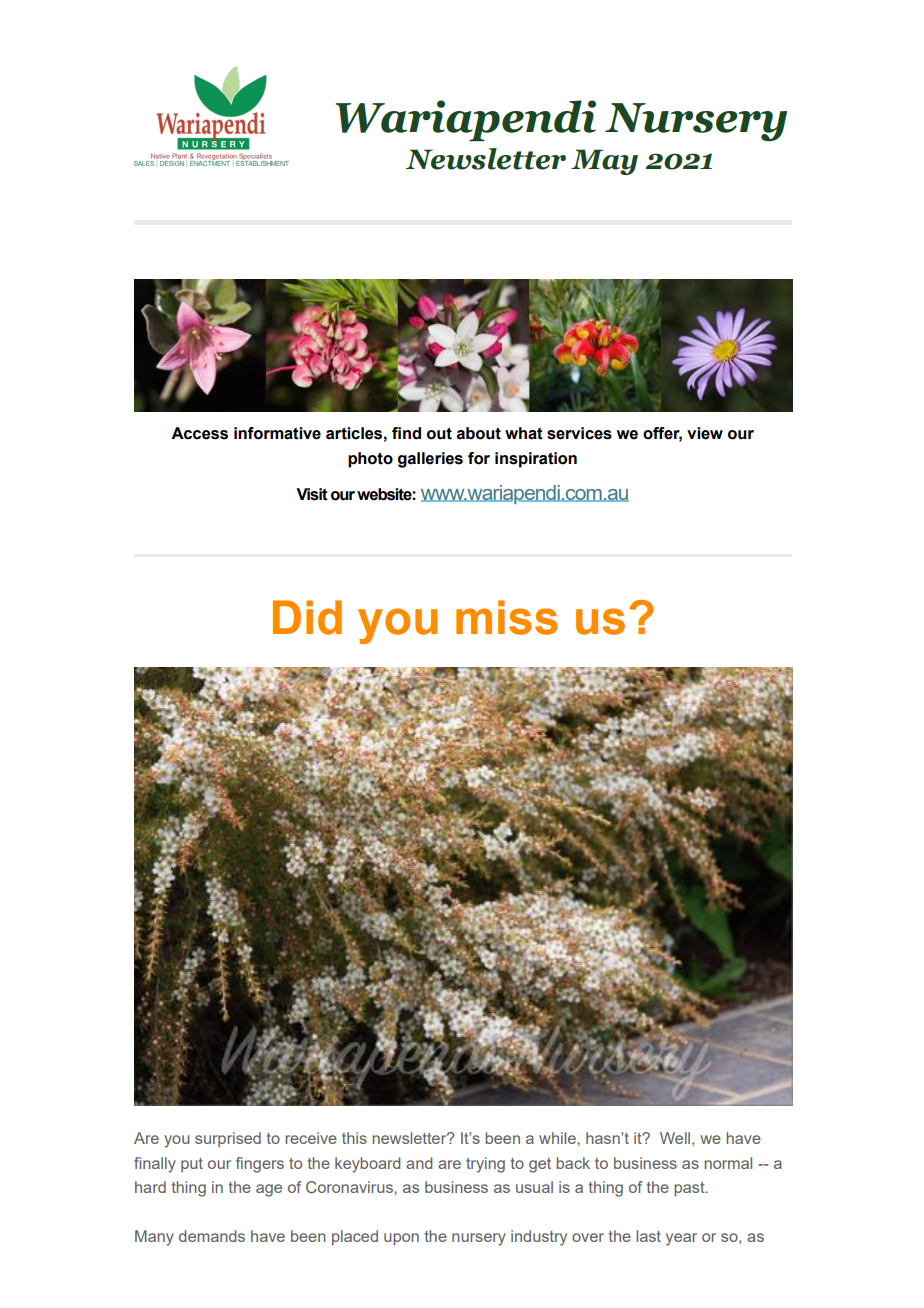 This screenshot has height=1308, width=924. I want to click on Access, so click(199, 433).
